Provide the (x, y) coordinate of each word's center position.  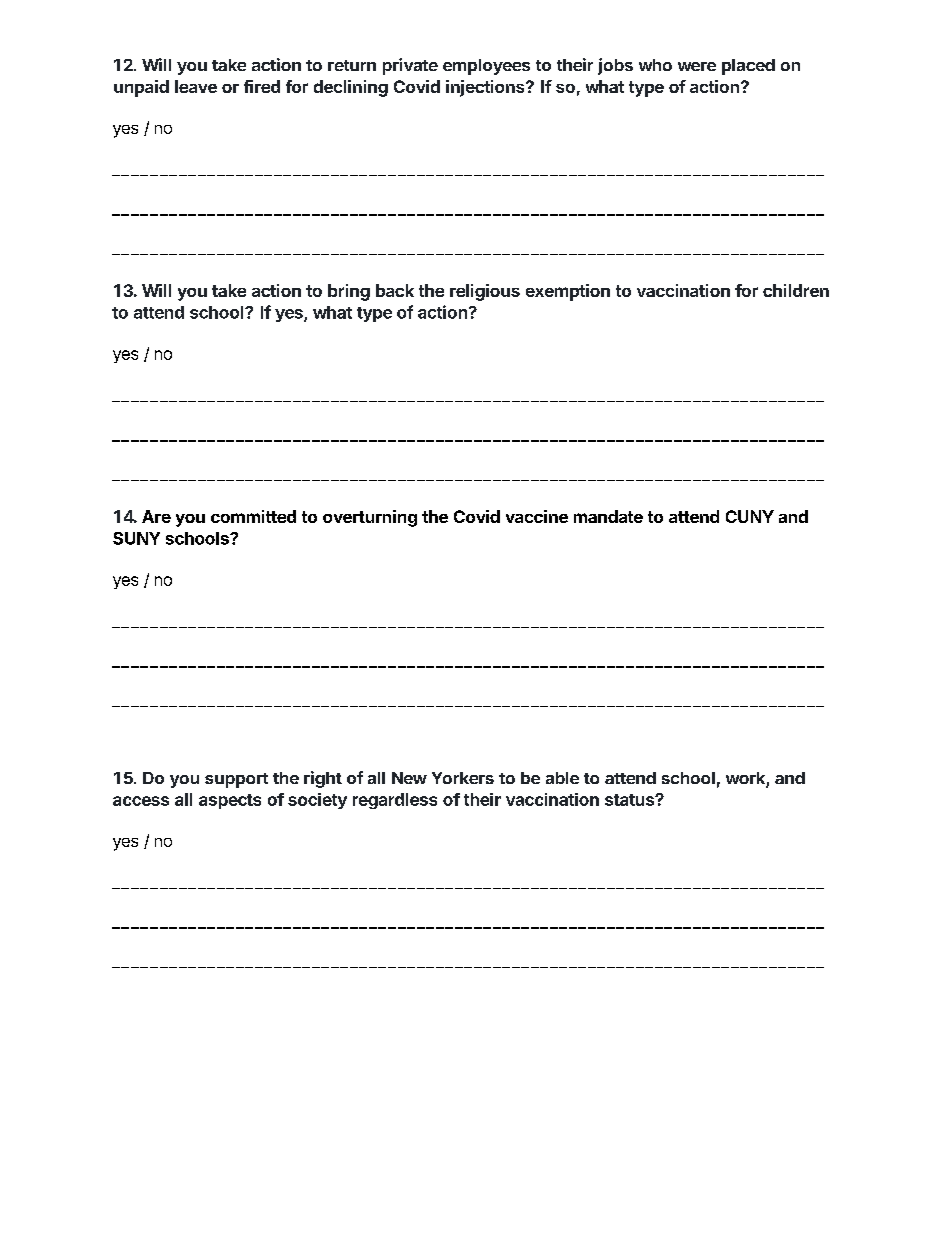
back (395, 290)
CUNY (750, 516)
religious (485, 292)
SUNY (136, 538)
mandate (608, 516)
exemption (568, 292)
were (697, 66)
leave (196, 86)
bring (349, 292)
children (796, 290)
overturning (370, 518)
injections (486, 88)
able (562, 778)
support (236, 780)
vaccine (537, 516)
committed (253, 516)
